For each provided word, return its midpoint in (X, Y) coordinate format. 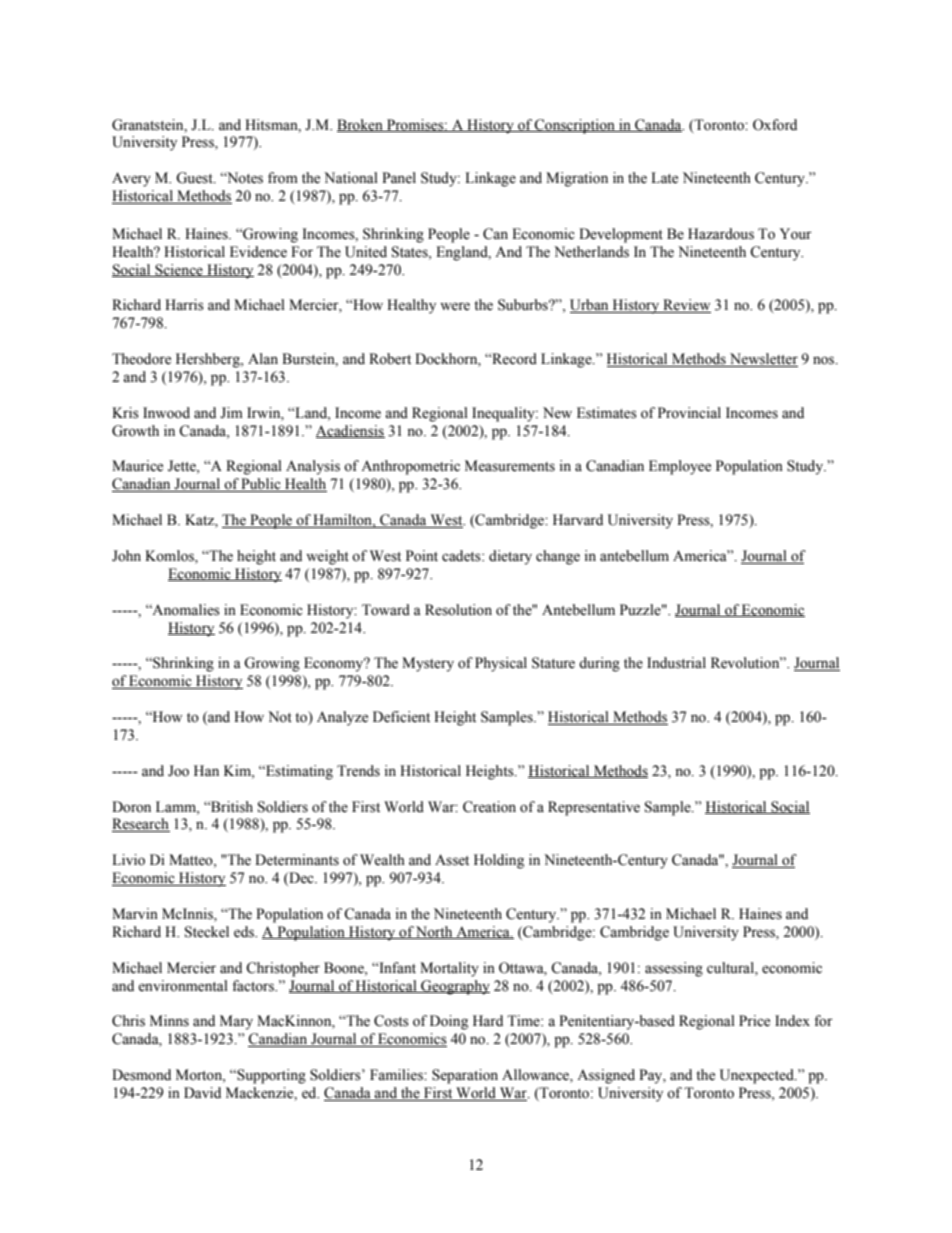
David (202, 1092)
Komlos (170, 557)
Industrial (676, 663)
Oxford (775, 125)
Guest (195, 178)
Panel (399, 178)
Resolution (458, 610)
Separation (465, 1076)
